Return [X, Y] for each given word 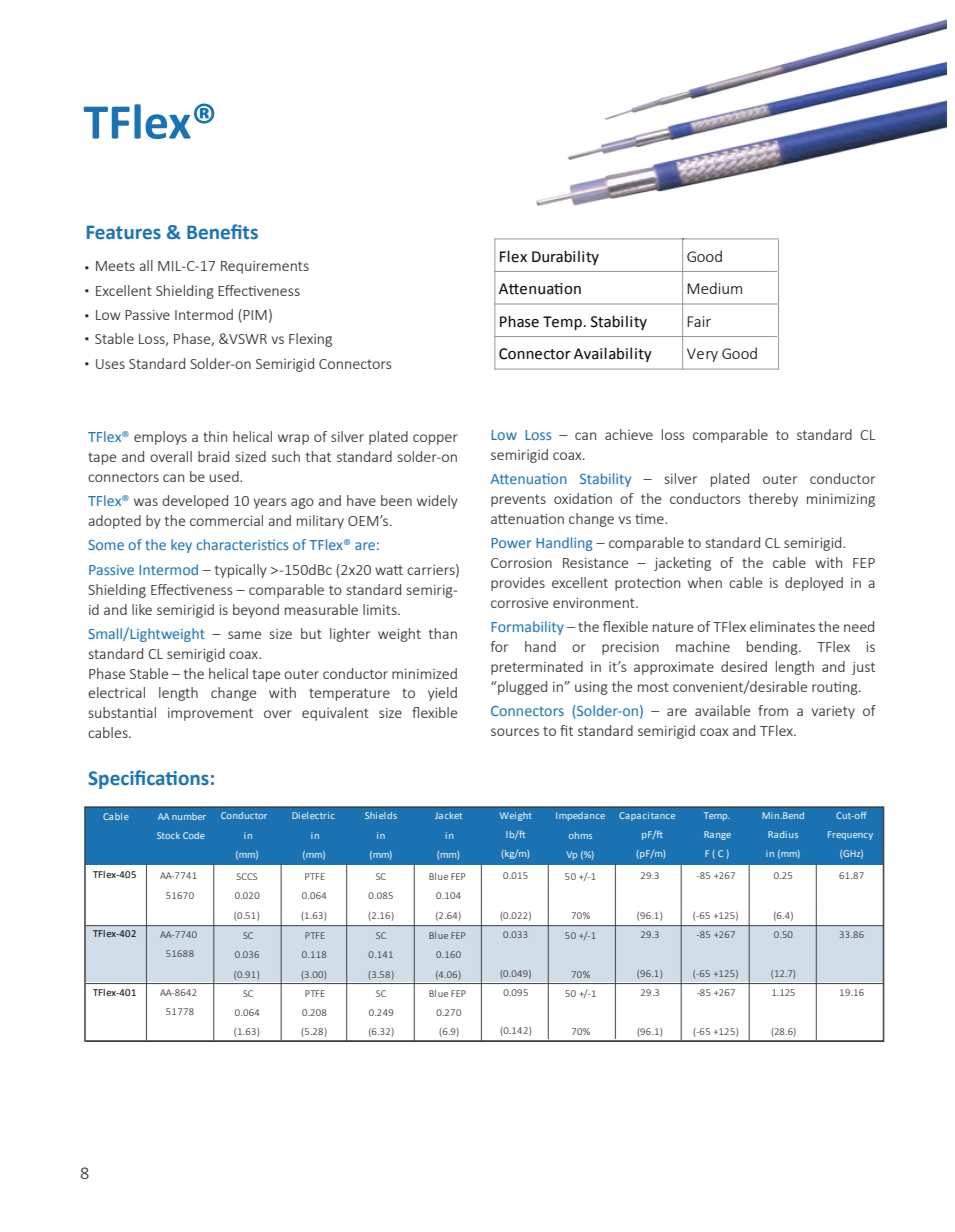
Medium [714, 288]
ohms [580, 835]
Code [194, 835]
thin [215, 436]
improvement [210, 714]
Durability [565, 257]
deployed [814, 584]
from [773, 710]
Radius [783, 834]
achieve [629, 434]
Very [702, 355]
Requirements [265, 267]
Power [511, 543]
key [181, 546]
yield [442, 694]
